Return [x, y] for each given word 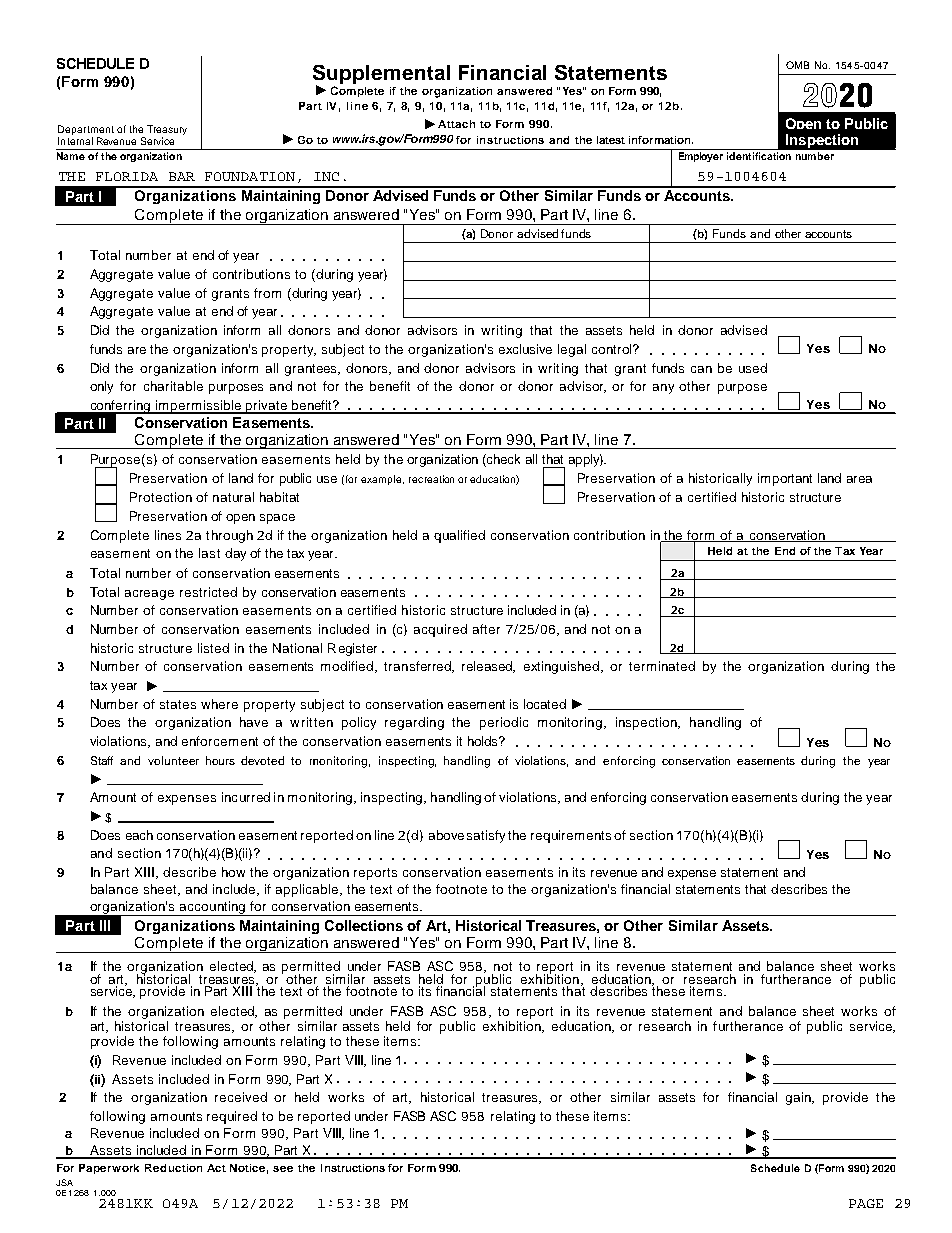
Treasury [167, 130]
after [486, 629]
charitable [173, 386]
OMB [797, 65]
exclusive [525, 349]
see [283, 1169]
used [753, 368]
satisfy [486, 836]
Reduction [173, 1168]
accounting [213, 908]
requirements [571, 836]
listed [213, 648]
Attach [456, 124]
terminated [662, 666]
